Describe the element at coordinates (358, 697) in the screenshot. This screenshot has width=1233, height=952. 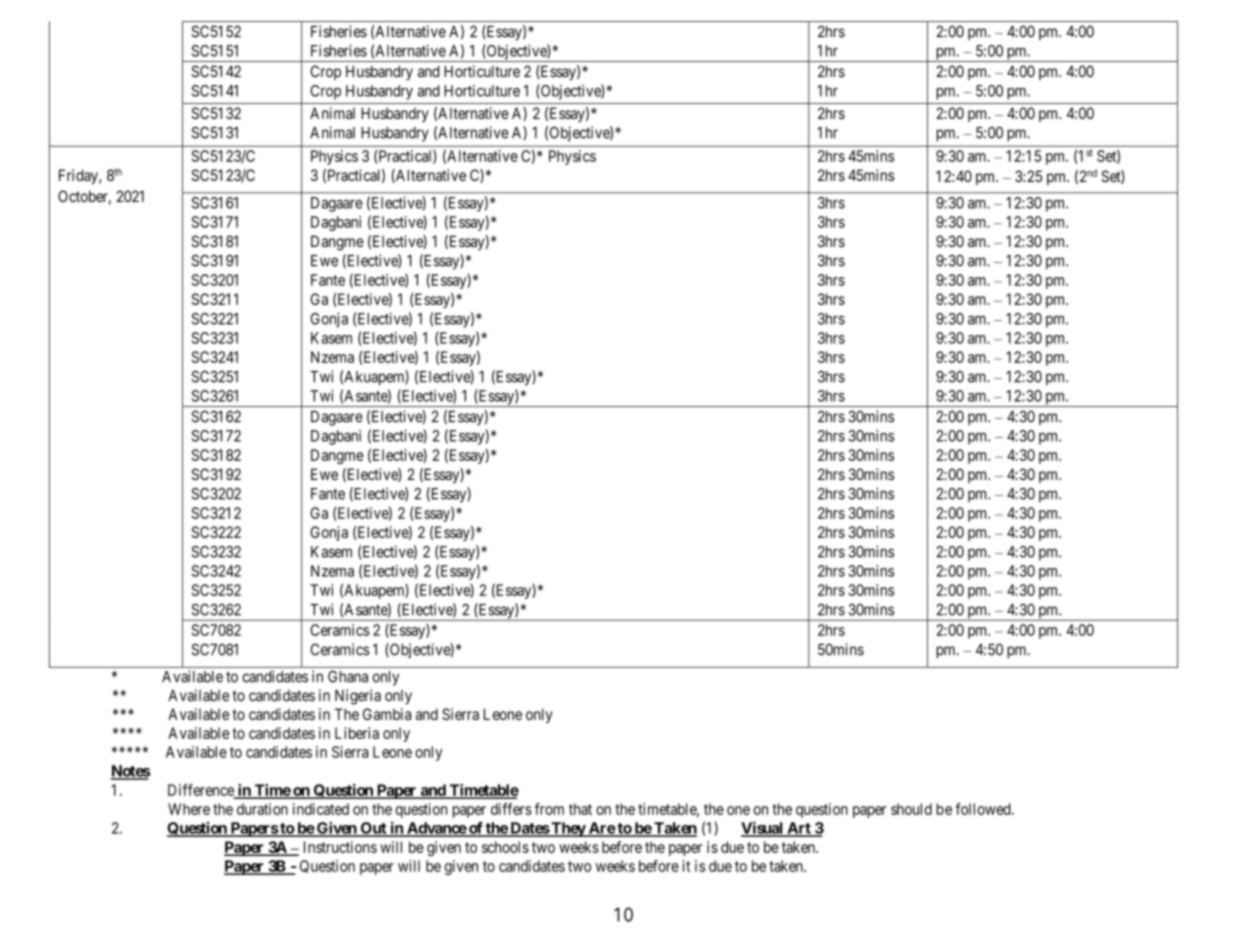
I see `Nigeria` at that location.
